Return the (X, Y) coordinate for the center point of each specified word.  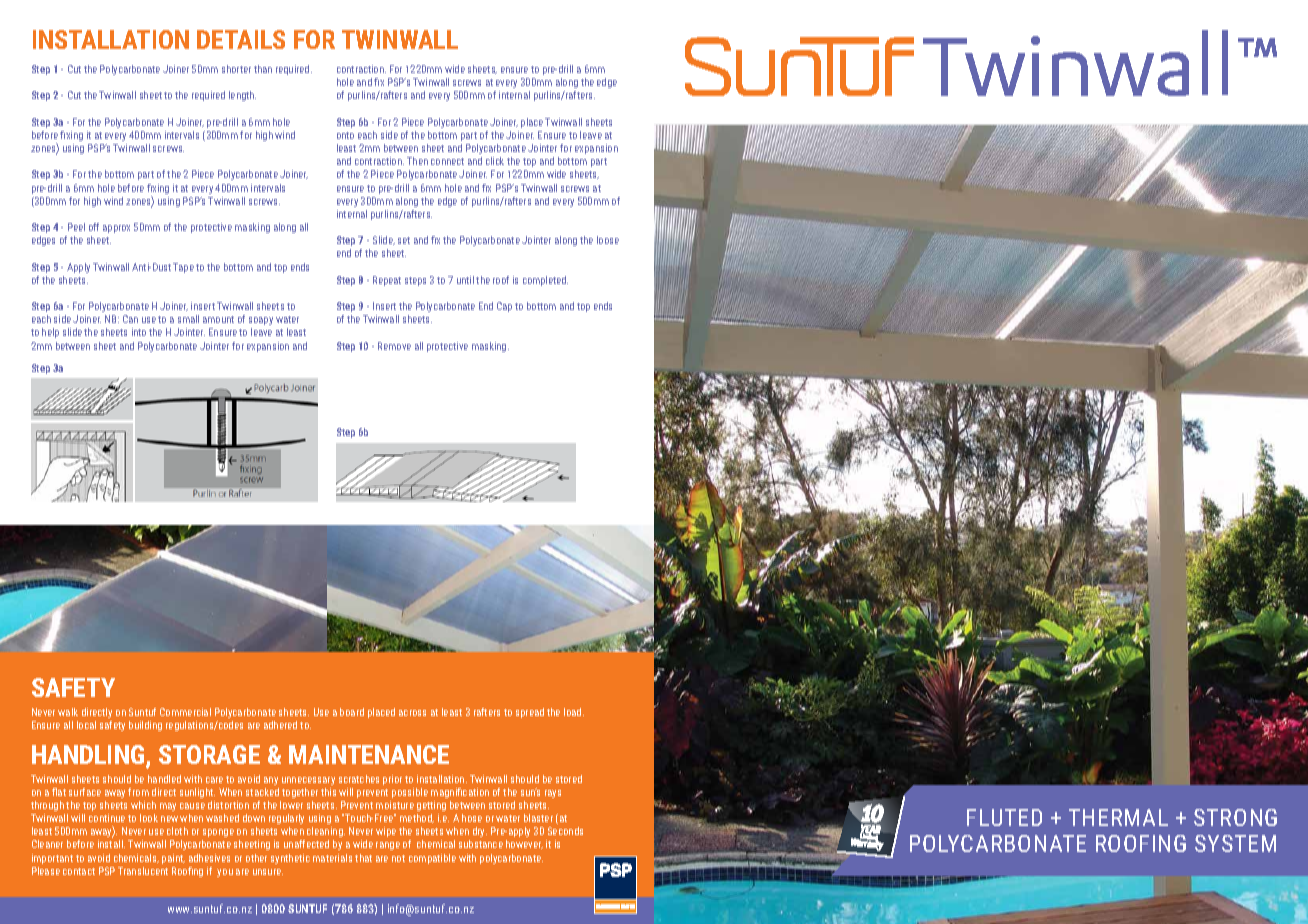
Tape (183, 268)
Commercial (185, 712)
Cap (504, 307)
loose (608, 240)
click (495, 161)
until (465, 280)
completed (545, 281)
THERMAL (1118, 817)
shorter (236, 69)
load (574, 712)
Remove (394, 346)
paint (173, 859)
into (139, 332)
